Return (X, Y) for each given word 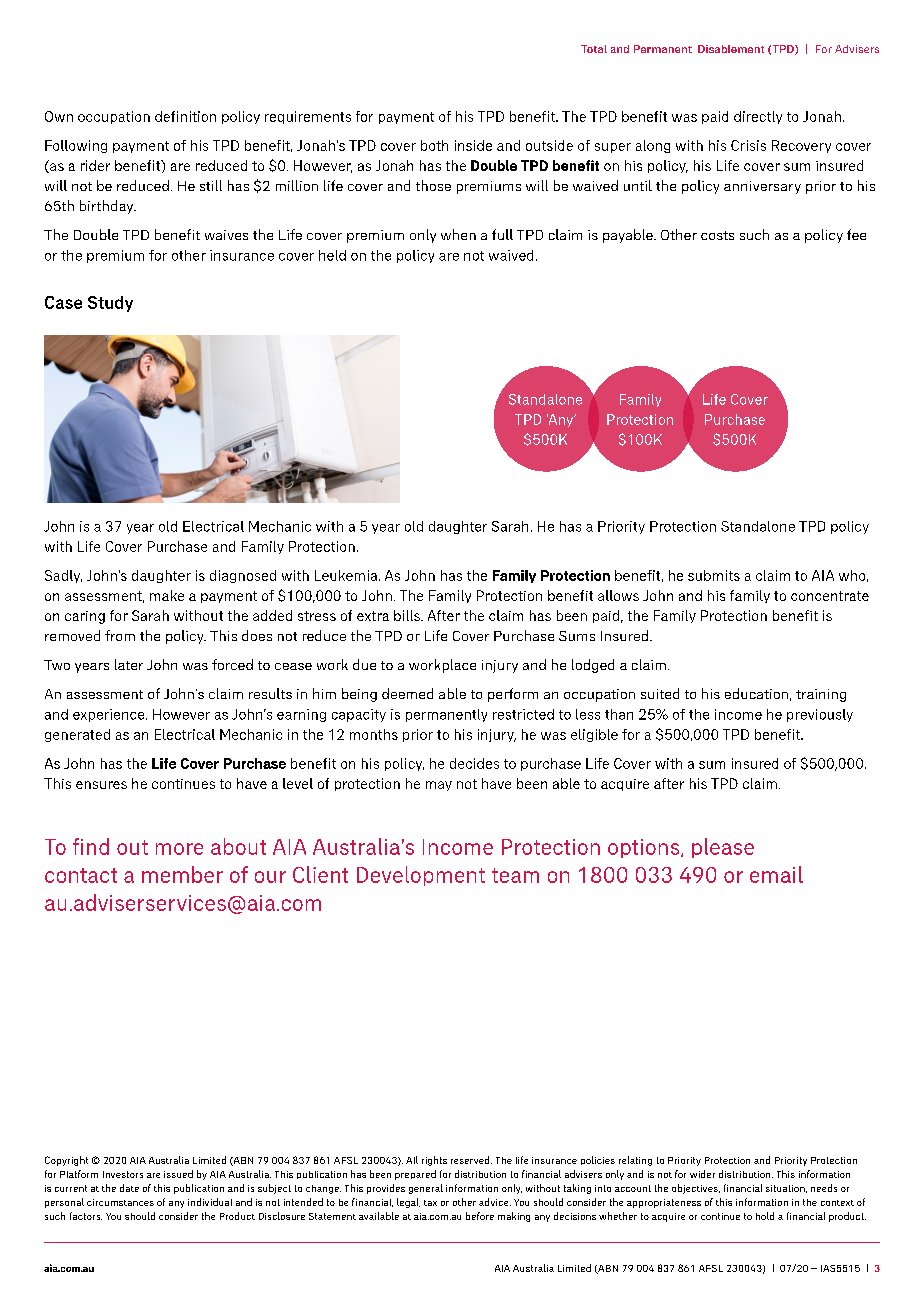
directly (758, 117)
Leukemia (347, 575)
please (723, 848)
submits (714, 575)
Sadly (63, 576)
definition (185, 116)
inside (473, 145)
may (439, 786)
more (179, 849)
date (129, 1188)
